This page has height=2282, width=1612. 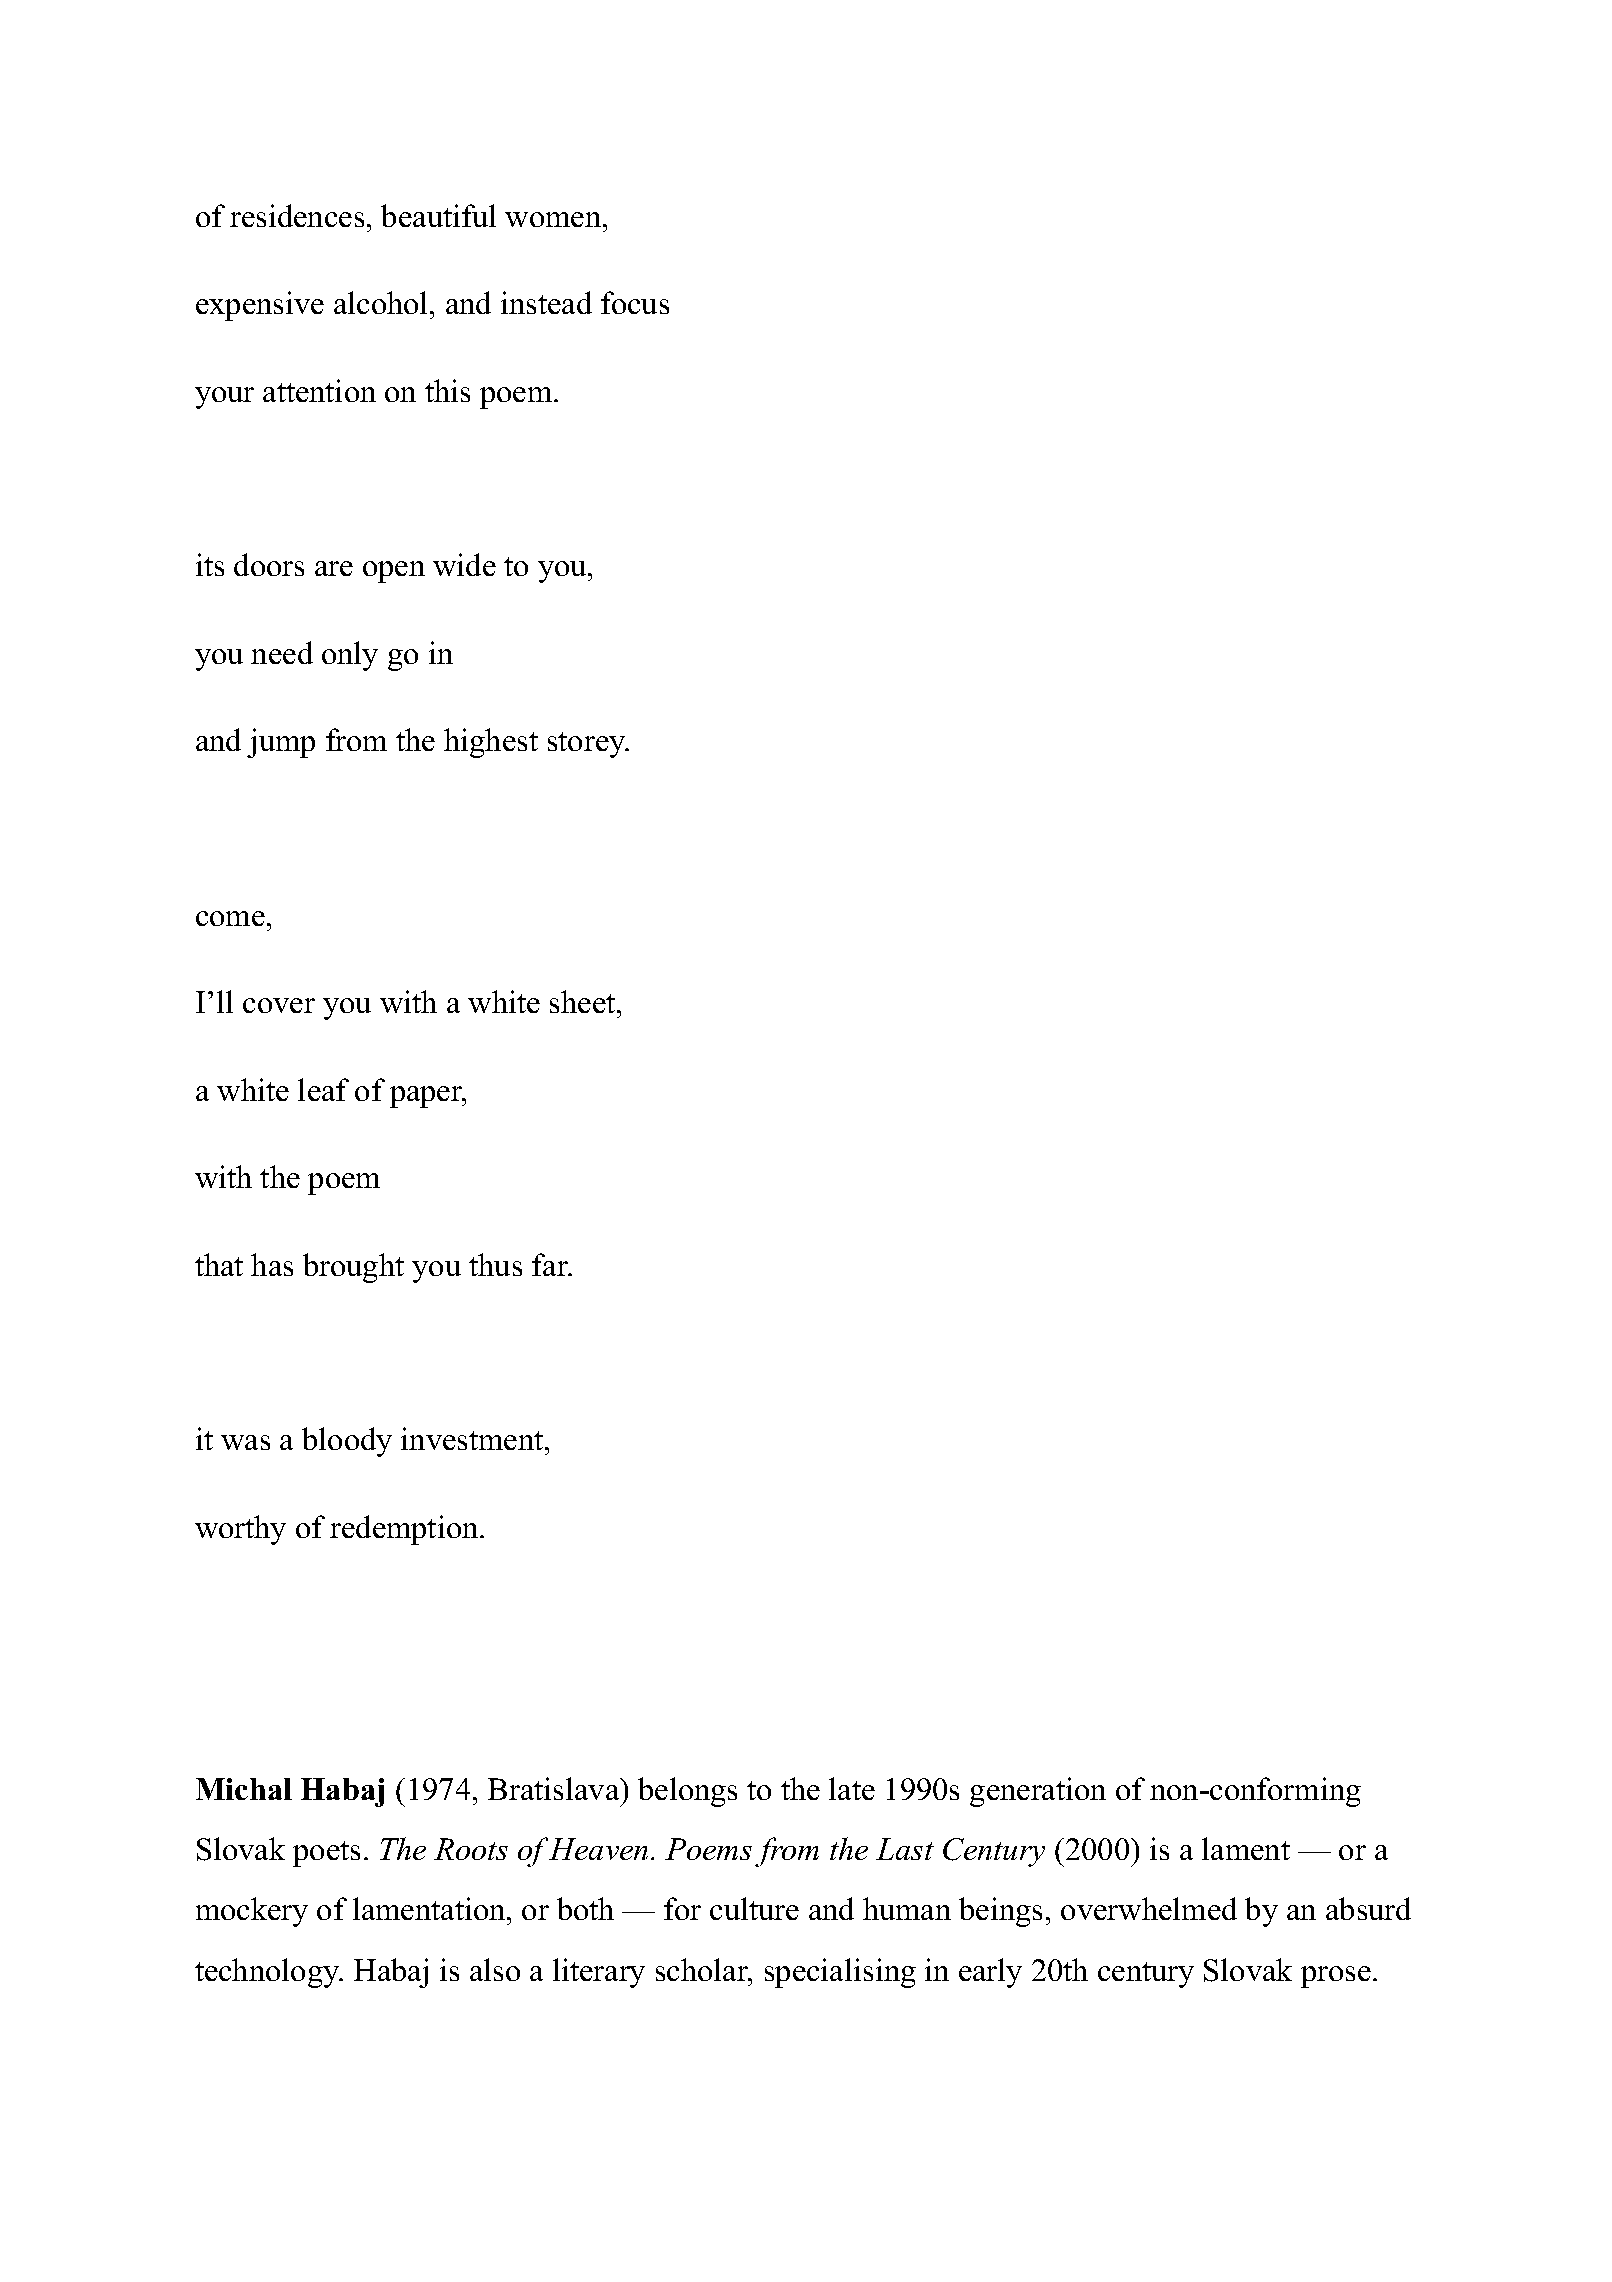 What do you see at coordinates (551, 1264) in the page?
I see `far` at bounding box center [551, 1264].
